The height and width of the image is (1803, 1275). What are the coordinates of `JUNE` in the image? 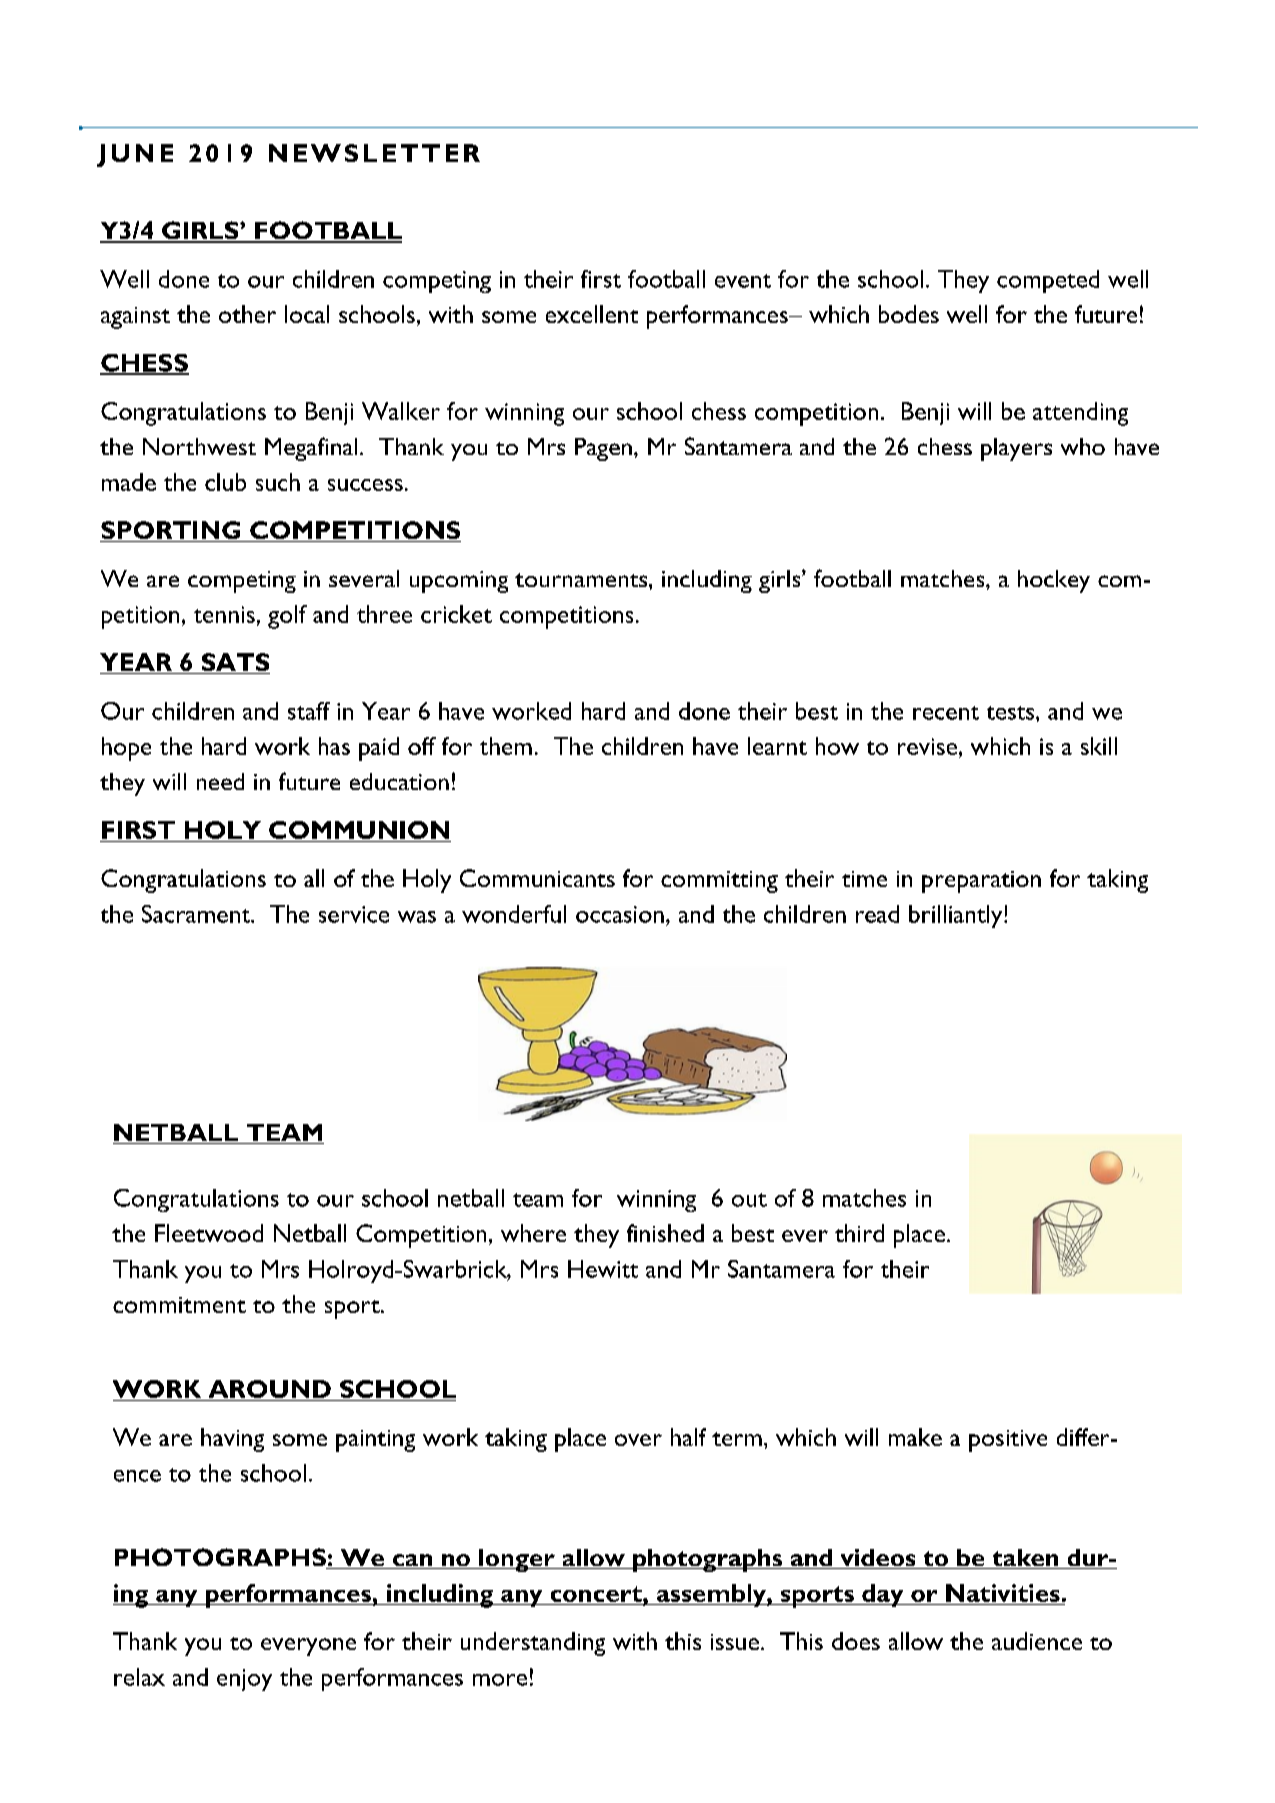 It's located at (135, 155).
